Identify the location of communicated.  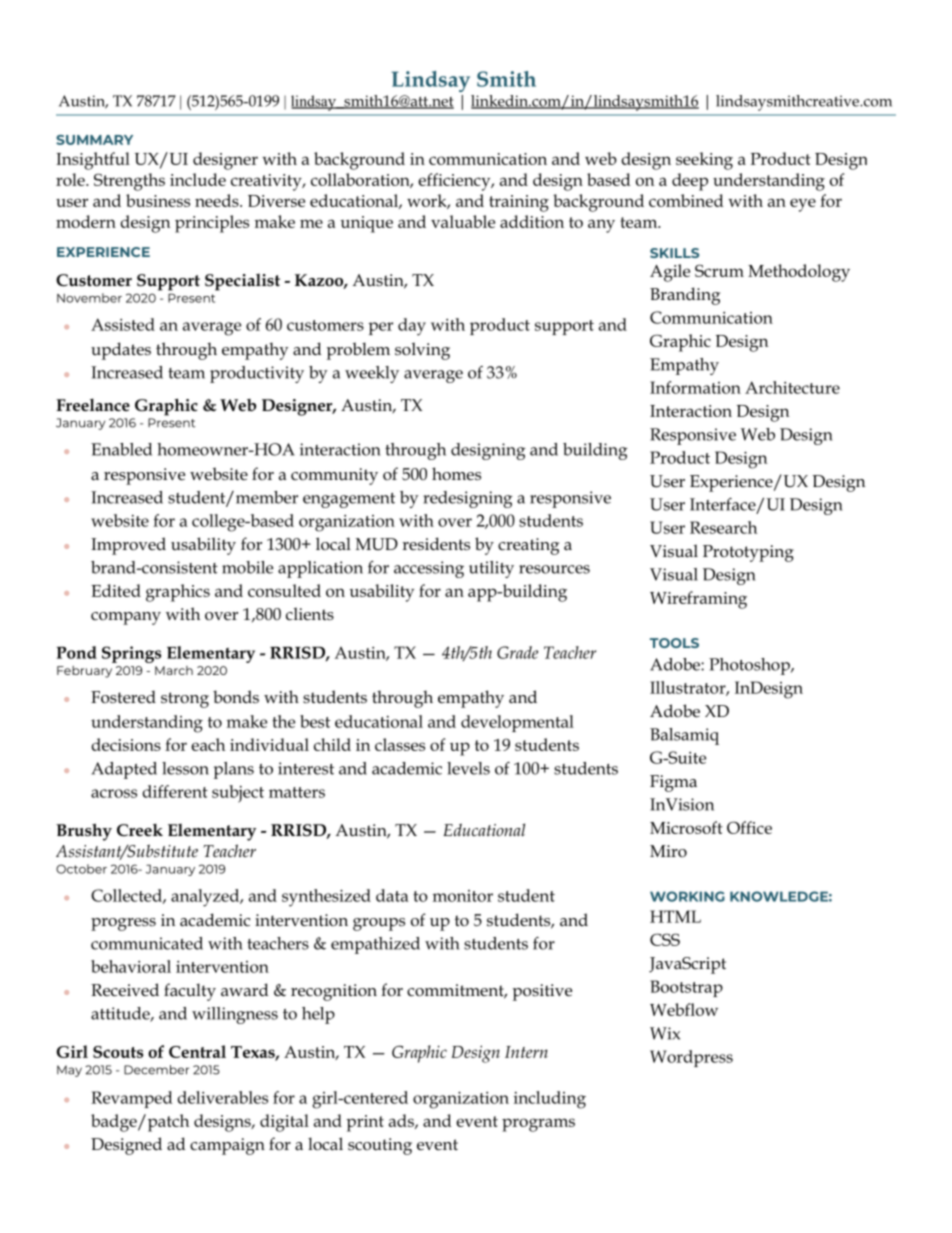
(147, 943).
